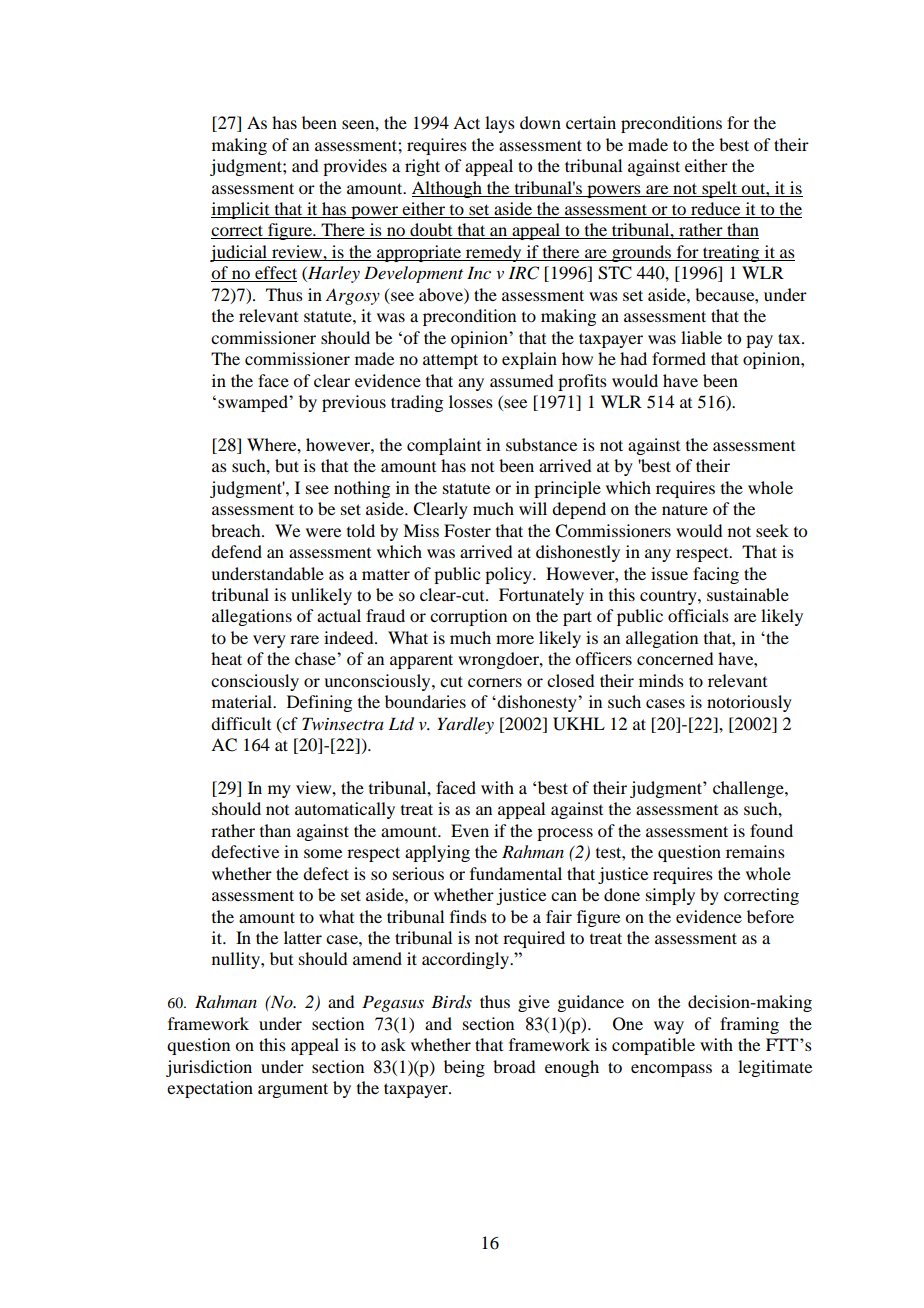 The width and height of the page is (924, 1308). Describe the element at coordinates (254, 403) in the page. I see `swamped` at that location.
